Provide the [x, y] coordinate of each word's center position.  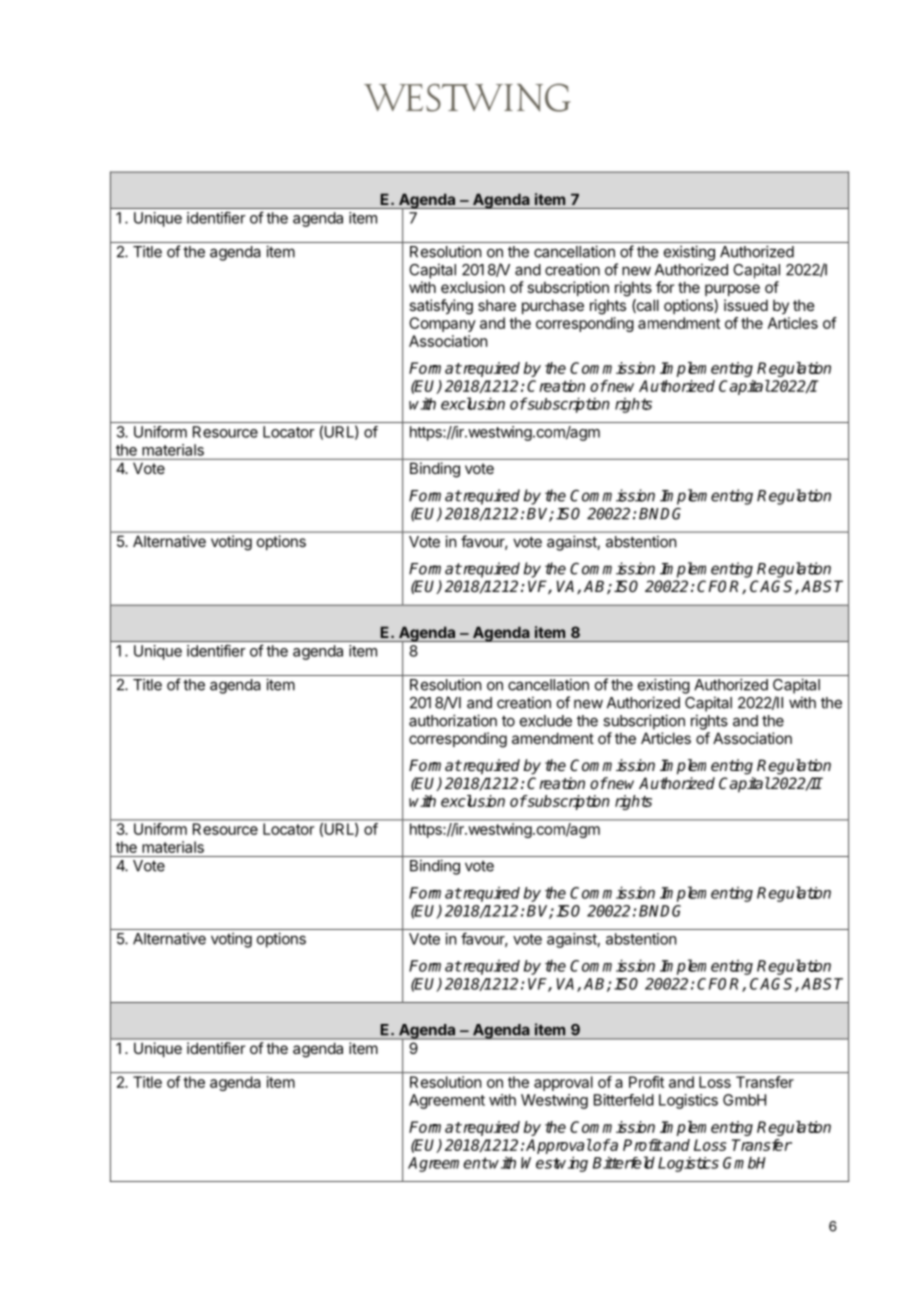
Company [442, 324]
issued [746, 305]
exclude [546, 721]
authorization [453, 720]
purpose [732, 290]
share [497, 305]
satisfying [441, 307]
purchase [553, 306]
